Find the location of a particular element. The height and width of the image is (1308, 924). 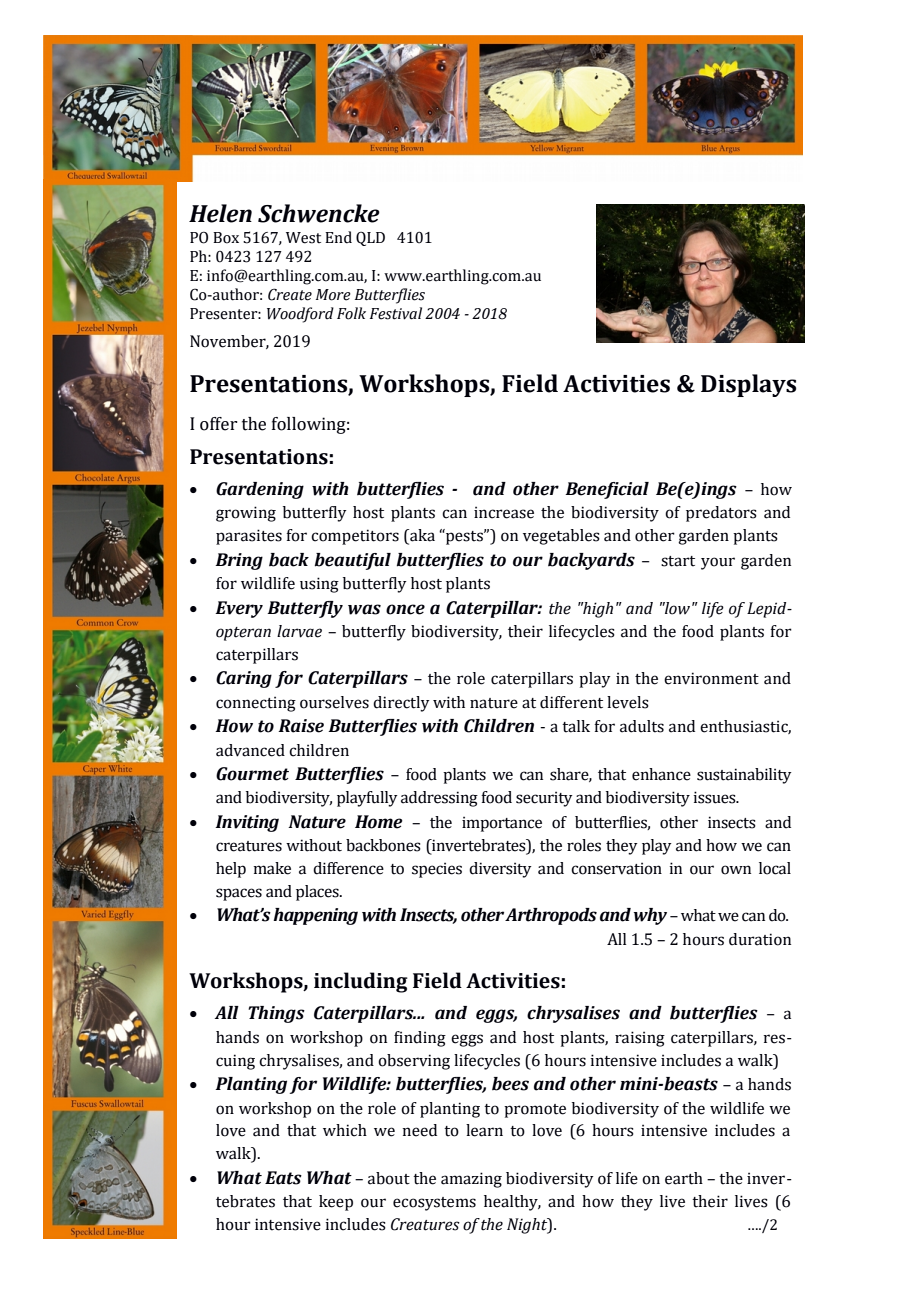

Raise is located at coordinates (301, 726).
